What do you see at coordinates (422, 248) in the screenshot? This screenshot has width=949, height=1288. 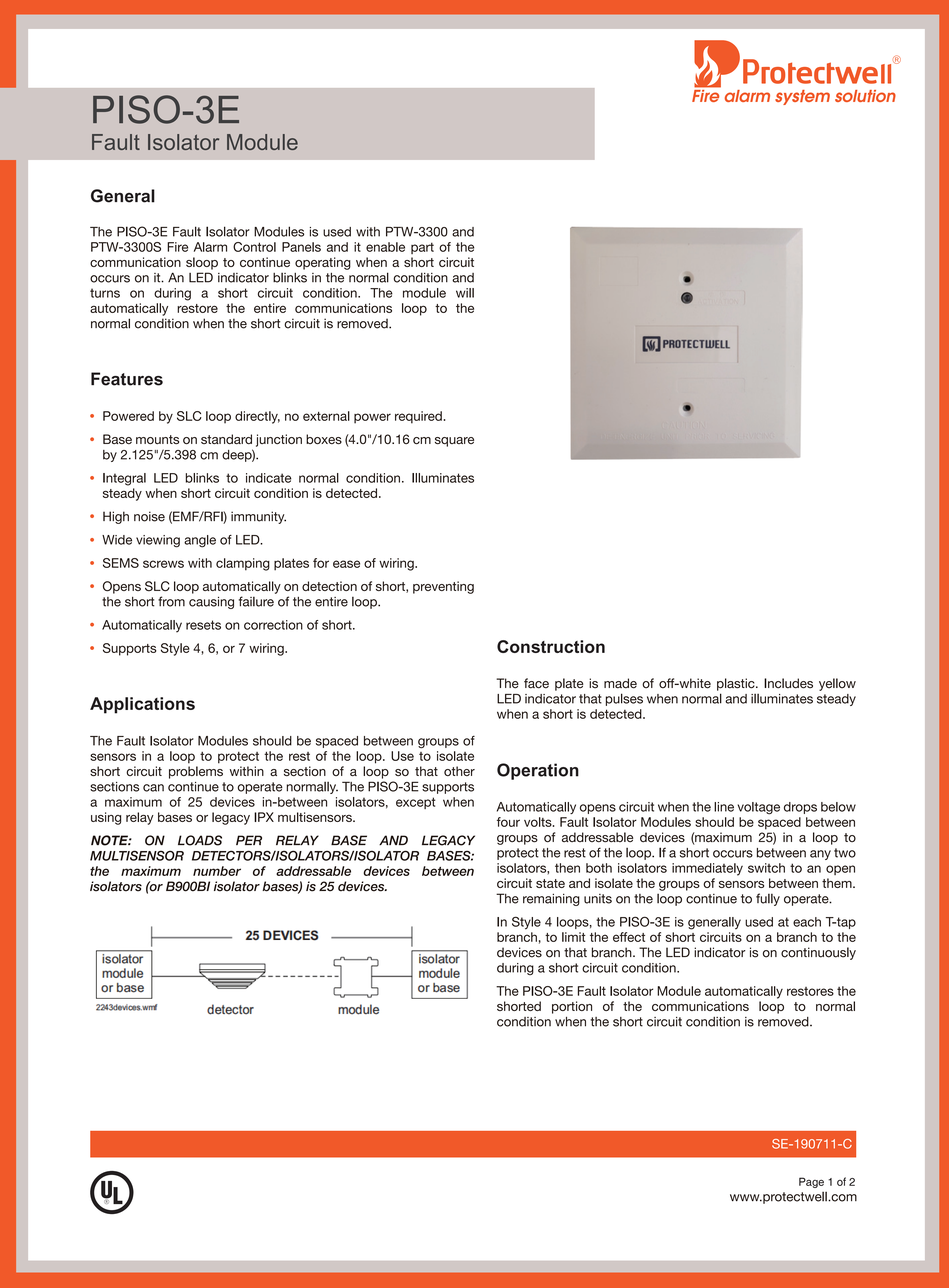 I see `part` at bounding box center [422, 248].
